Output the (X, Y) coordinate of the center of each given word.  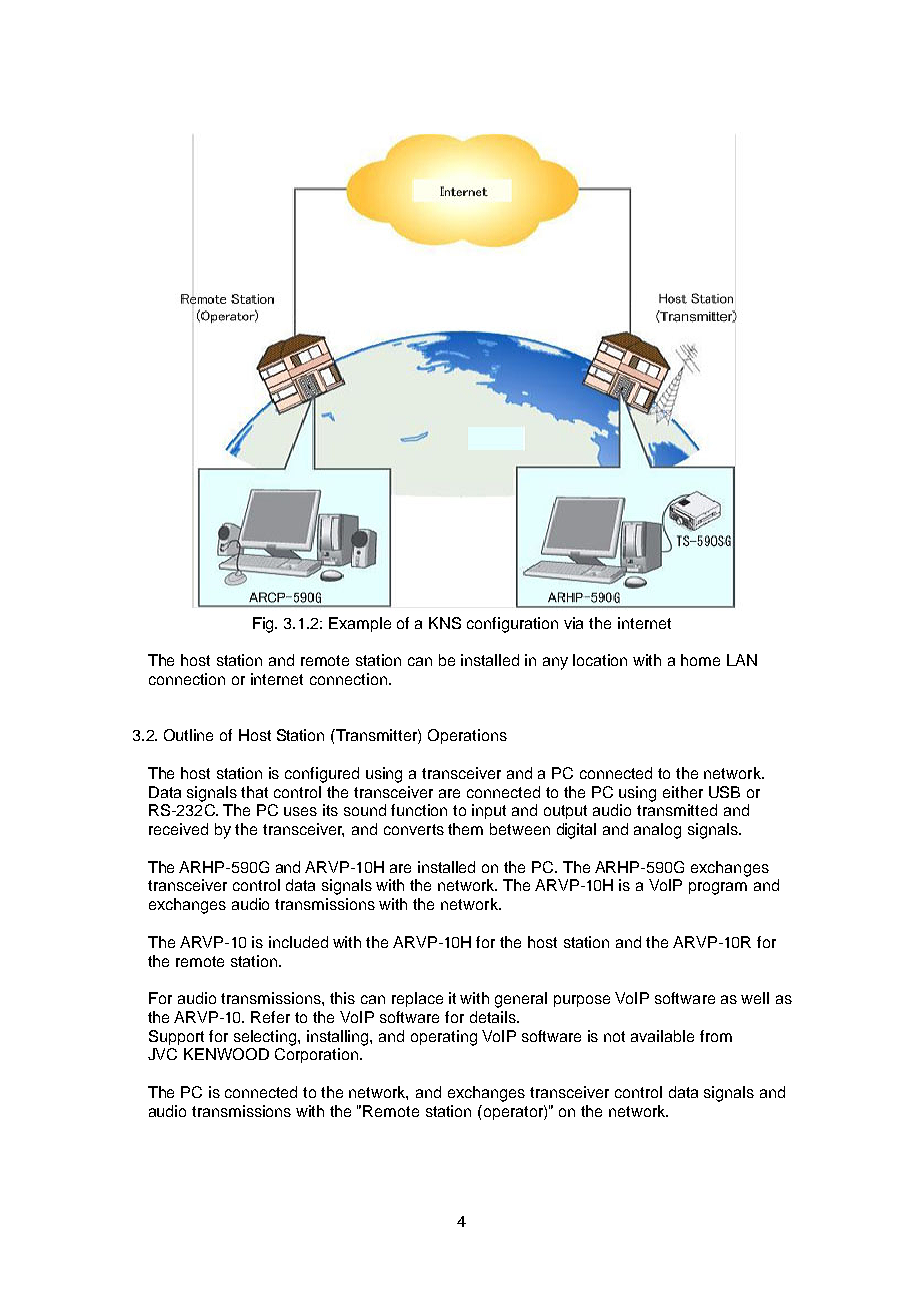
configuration (512, 625)
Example (360, 624)
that (254, 792)
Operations (467, 736)
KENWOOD (226, 1054)
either (683, 792)
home (700, 660)
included (298, 942)
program (718, 888)
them (465, 829)
